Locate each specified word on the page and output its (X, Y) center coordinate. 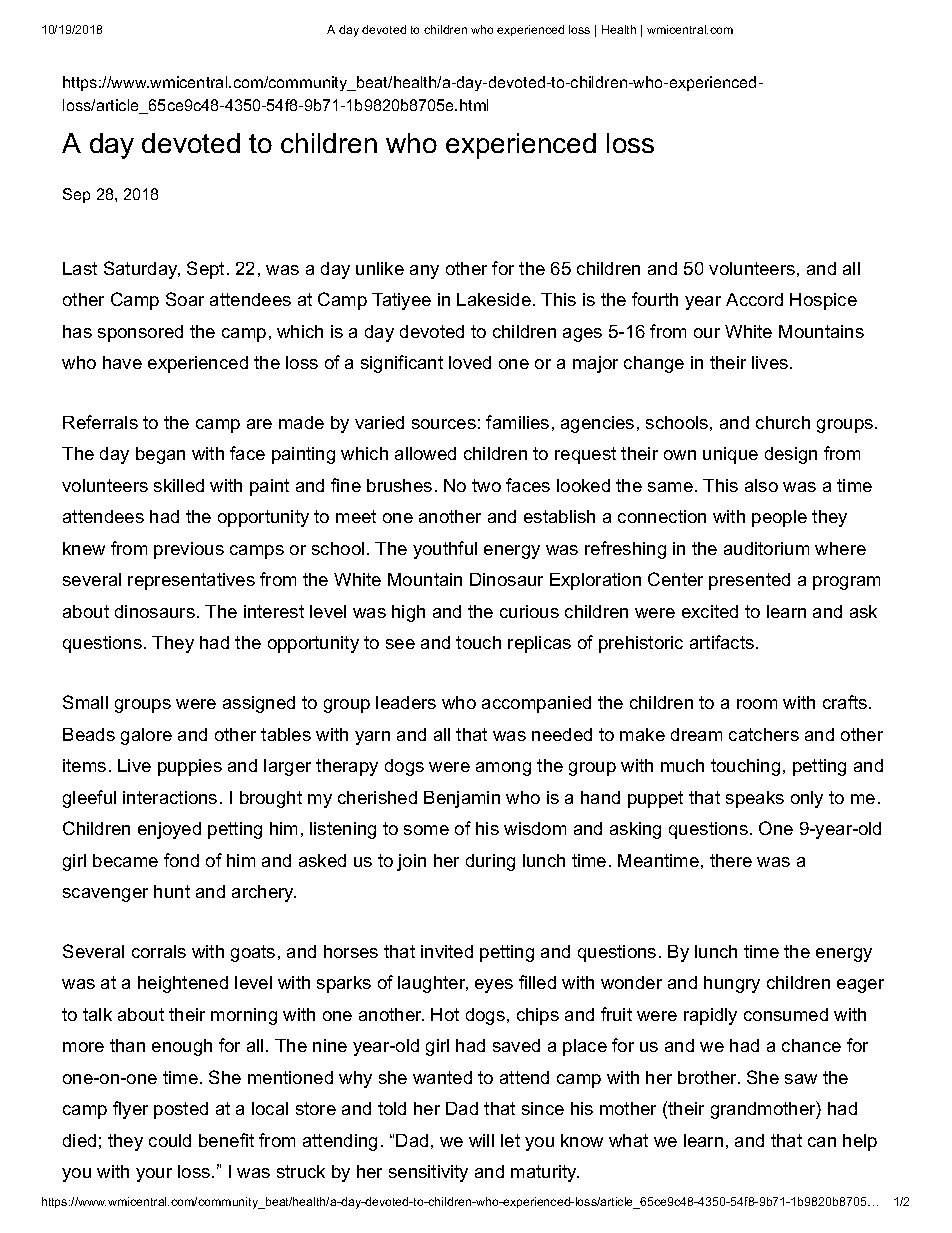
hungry (732, 984)
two (486, 485)
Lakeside (494, 299)
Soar (185, 299)
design (791, 455)
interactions (170, 797)
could (170, 1140)
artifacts (722, 642)
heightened (183, 984)
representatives (191, 581)
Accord (754, 299)
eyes (494, 986)
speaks (755, 799)
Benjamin (462, 799)
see (400, 644)
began (160, 455)
